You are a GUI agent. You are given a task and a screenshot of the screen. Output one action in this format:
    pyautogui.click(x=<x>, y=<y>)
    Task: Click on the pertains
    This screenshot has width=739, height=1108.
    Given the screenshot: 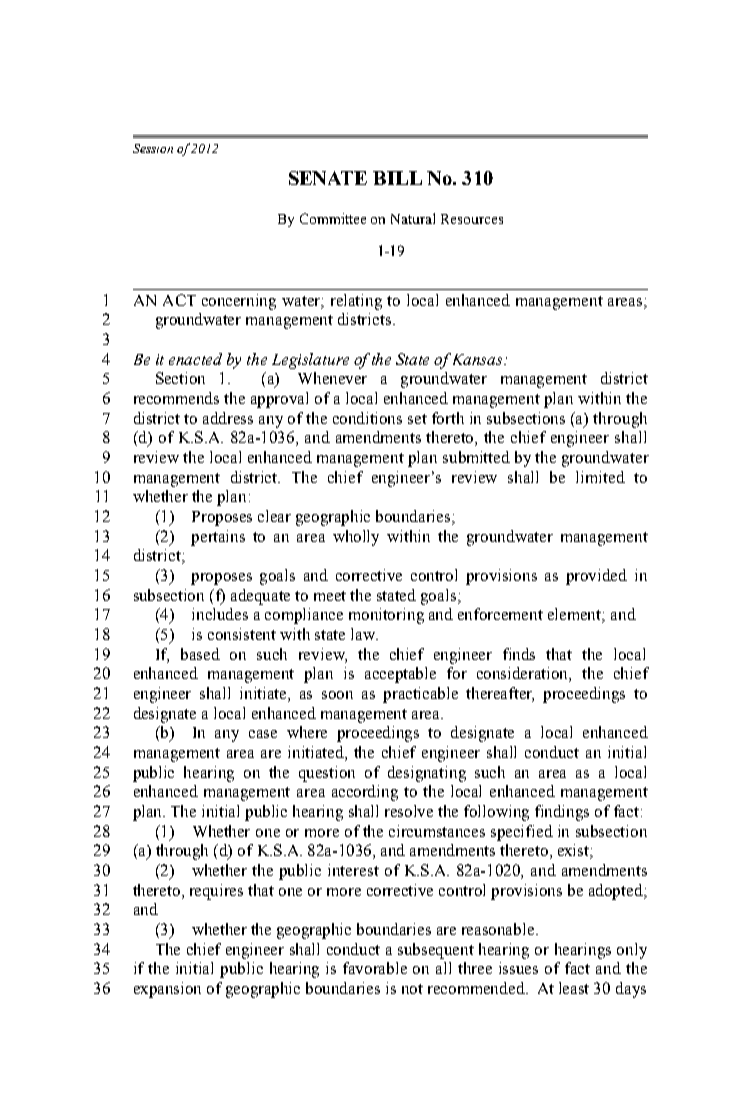 What is the action you would take?
    pyautogui.click(x=218, y=538)
